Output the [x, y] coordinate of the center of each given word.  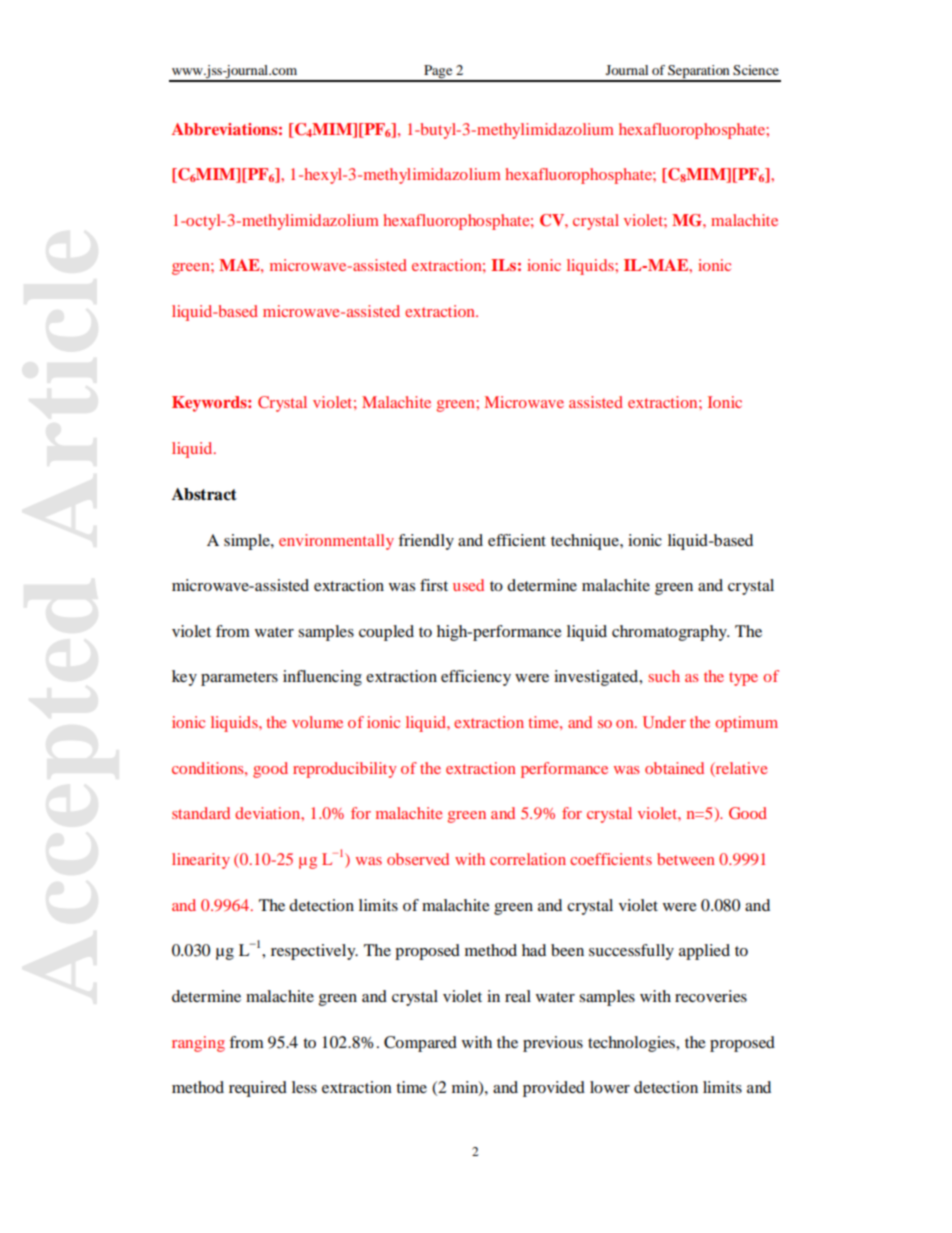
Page [438, 73]
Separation [699, 73]
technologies [632, 1044]
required [258, 1089]
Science [756, 70]
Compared [420, 1044]
